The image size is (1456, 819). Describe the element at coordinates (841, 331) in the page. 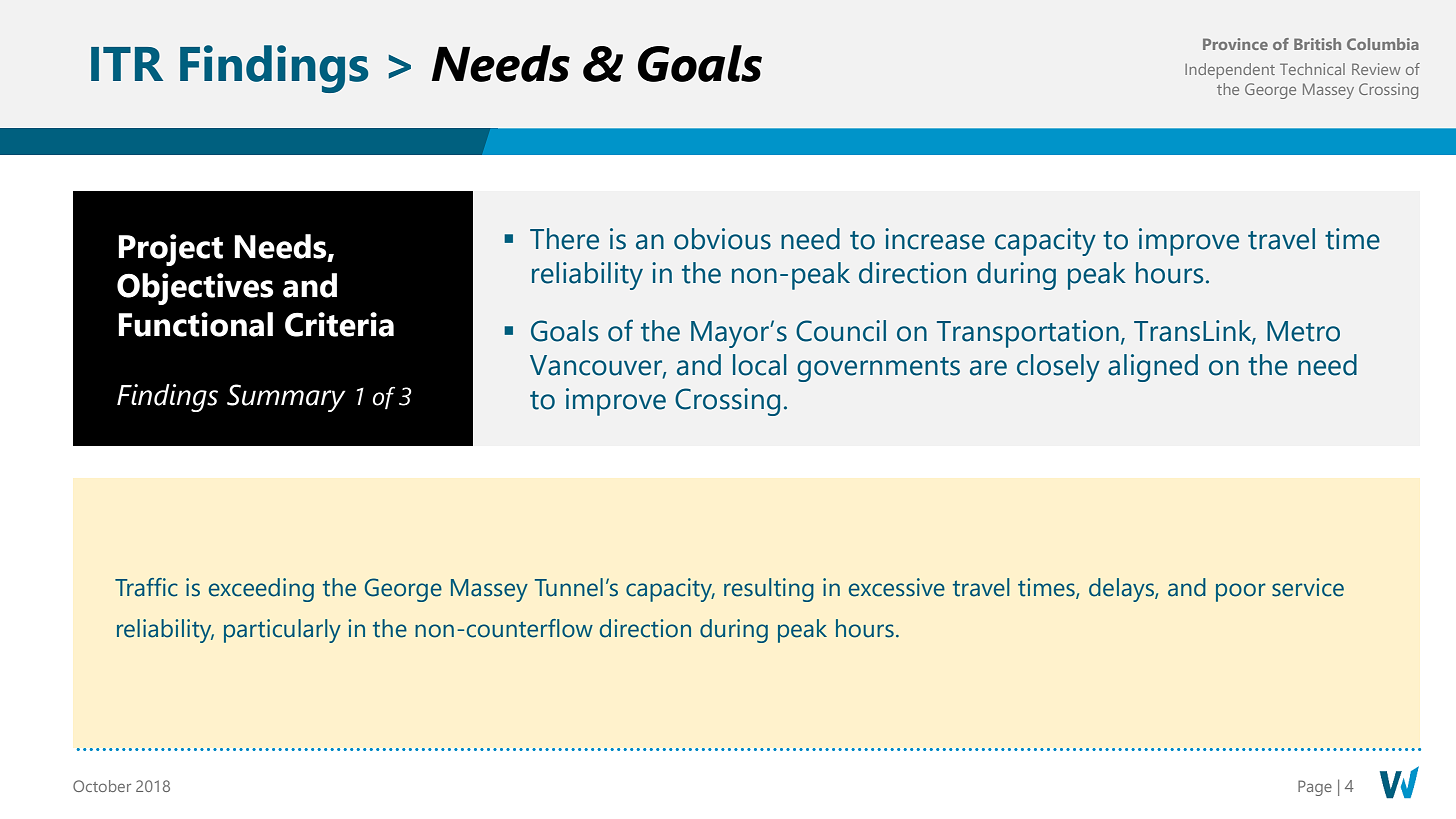

I see `Council` at that location.
